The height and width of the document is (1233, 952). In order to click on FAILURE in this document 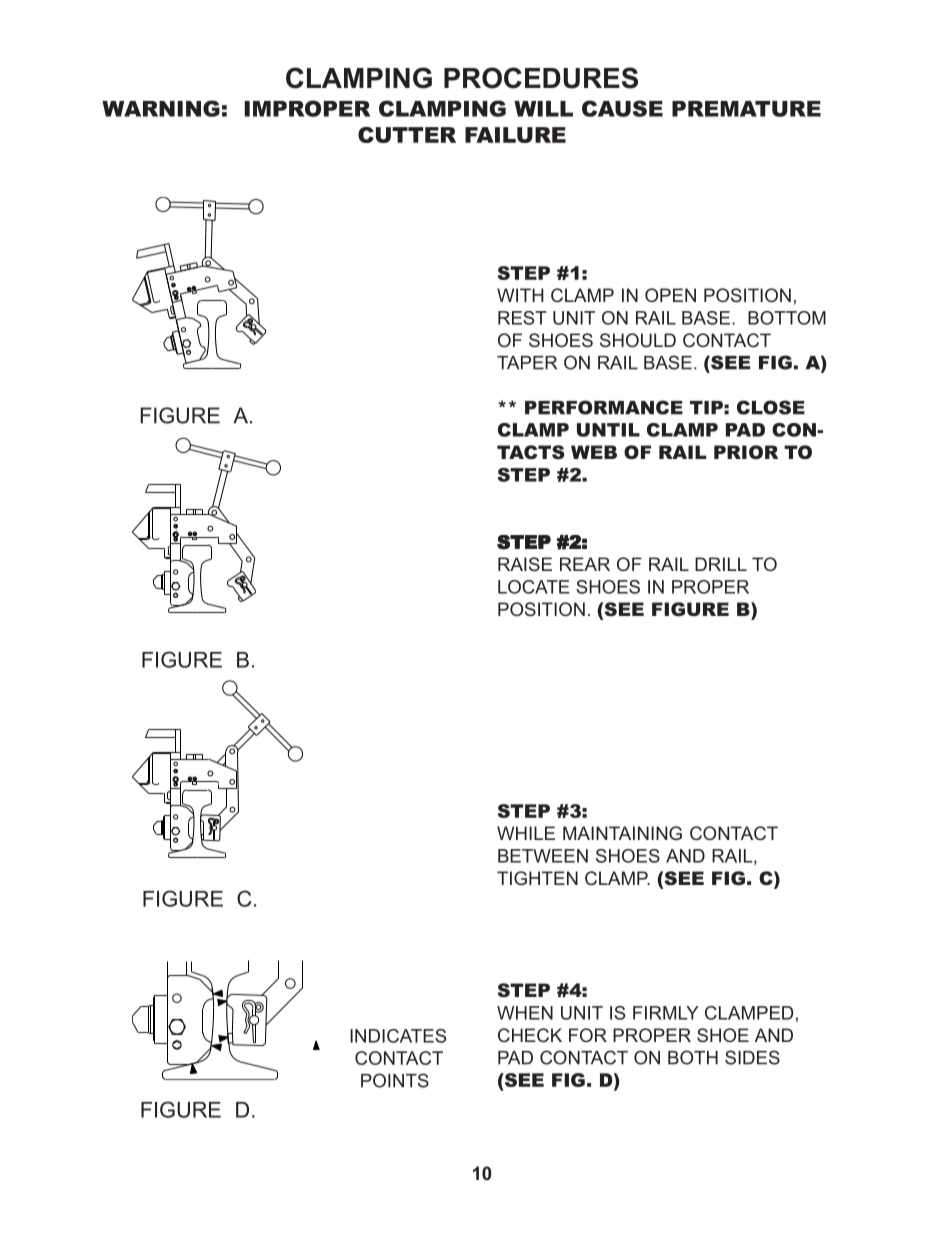, I will do `click(515, 135)`.
